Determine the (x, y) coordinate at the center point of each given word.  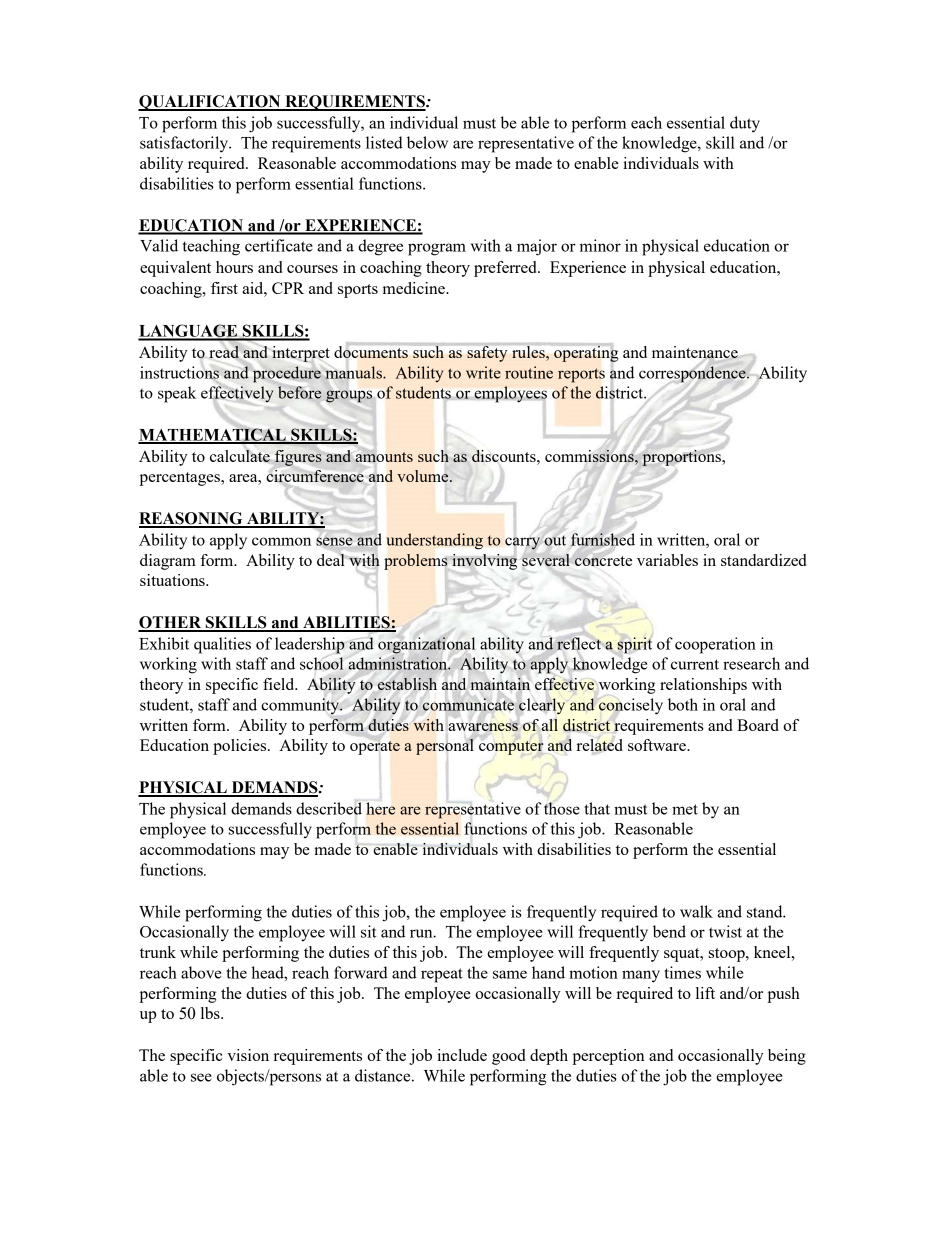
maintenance (695, 353)
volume (424, 476)
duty (745, 124)
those (562, 807)
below (427, 142)
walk (696, 911)
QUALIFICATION (210, 103)
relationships (703, 686)
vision (248, 1055)
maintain (500, 684)
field (280, 684)
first (224, 288)
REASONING (192, 519)
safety (487, 354)
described (329, 807)
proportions (682, 458)
